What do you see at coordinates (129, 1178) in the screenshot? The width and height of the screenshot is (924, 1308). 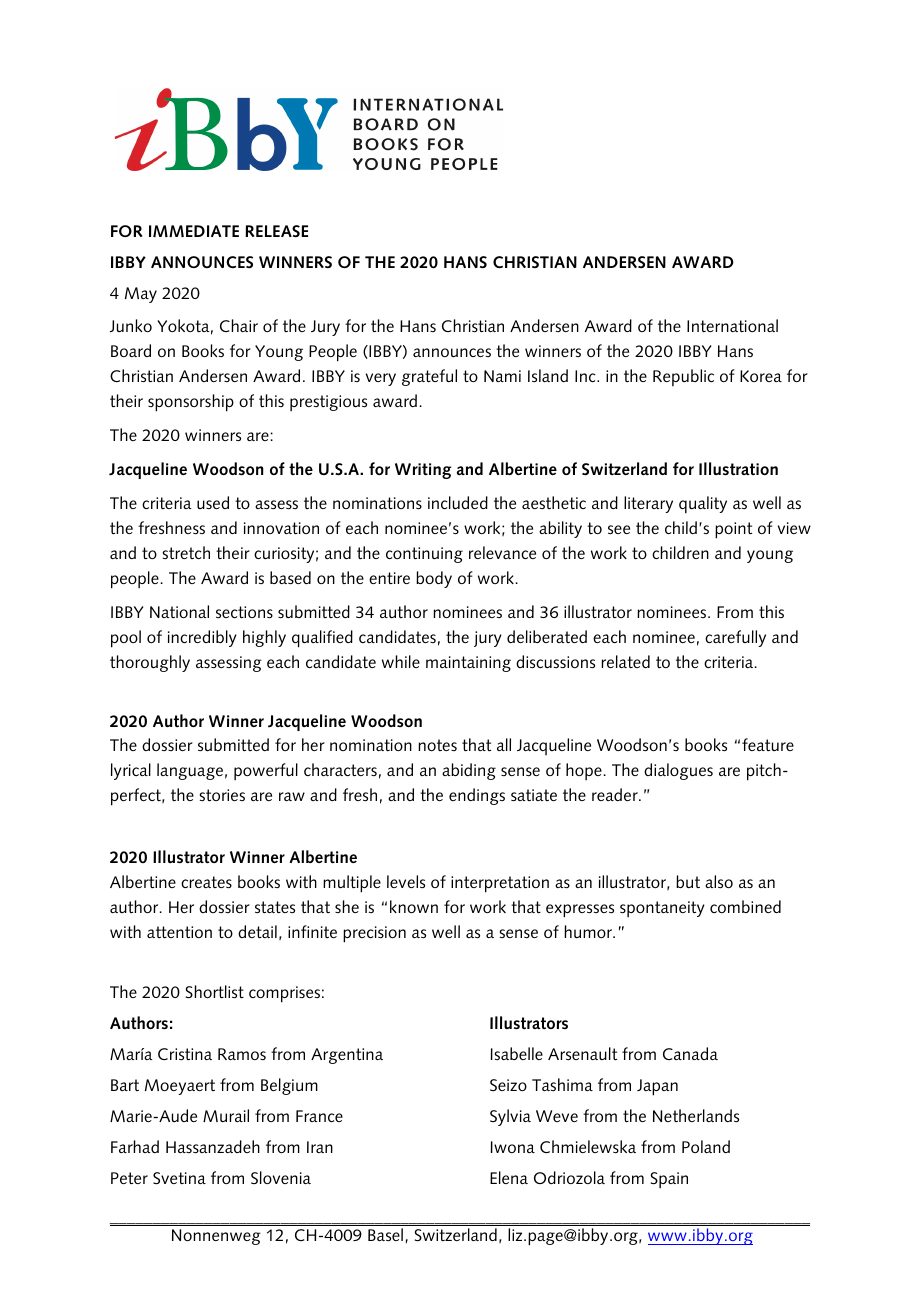 I see `Peter` at bounding box center [129, 1178].
